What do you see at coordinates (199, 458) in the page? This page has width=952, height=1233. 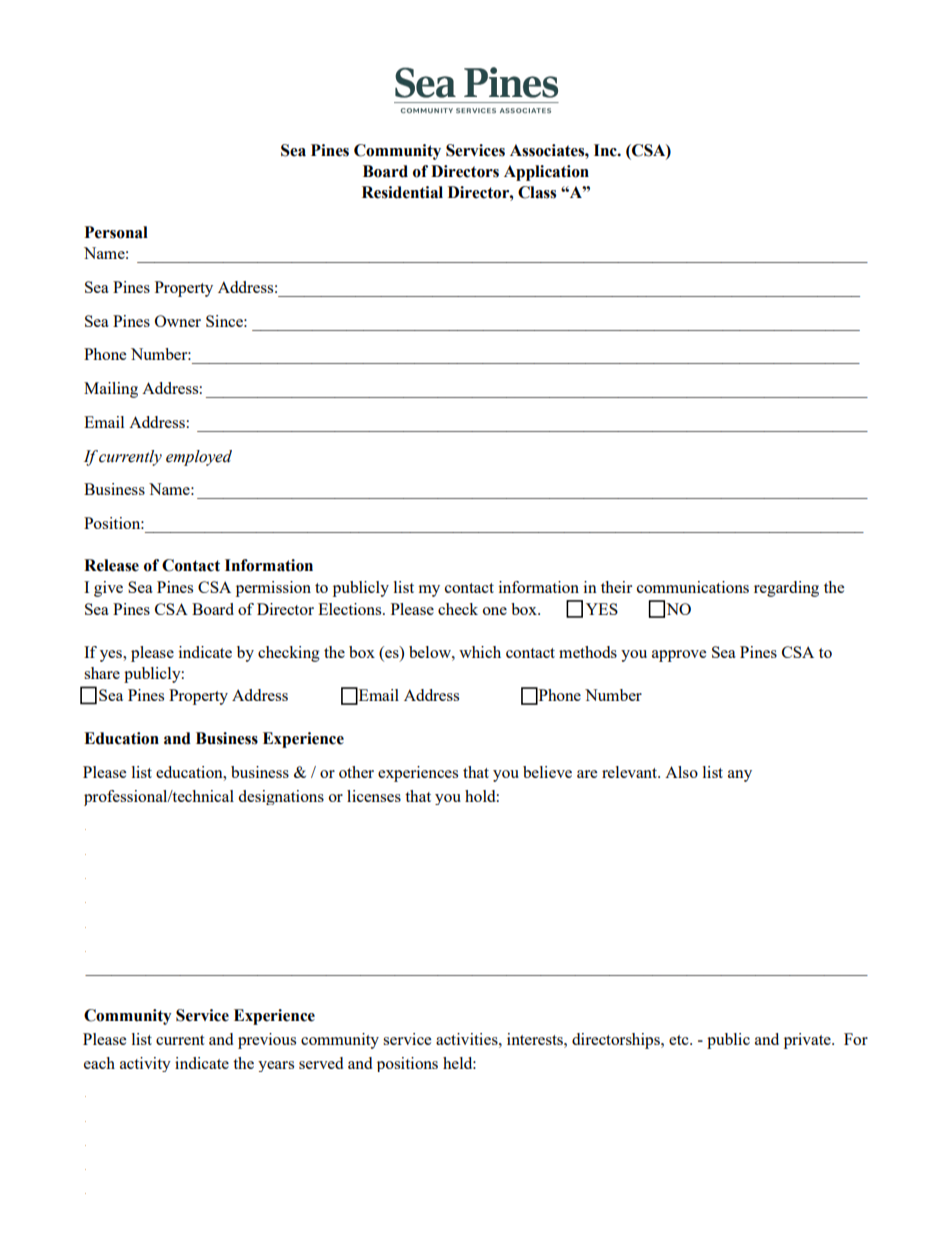 I see `employed` at bounding box center [199, 458].
